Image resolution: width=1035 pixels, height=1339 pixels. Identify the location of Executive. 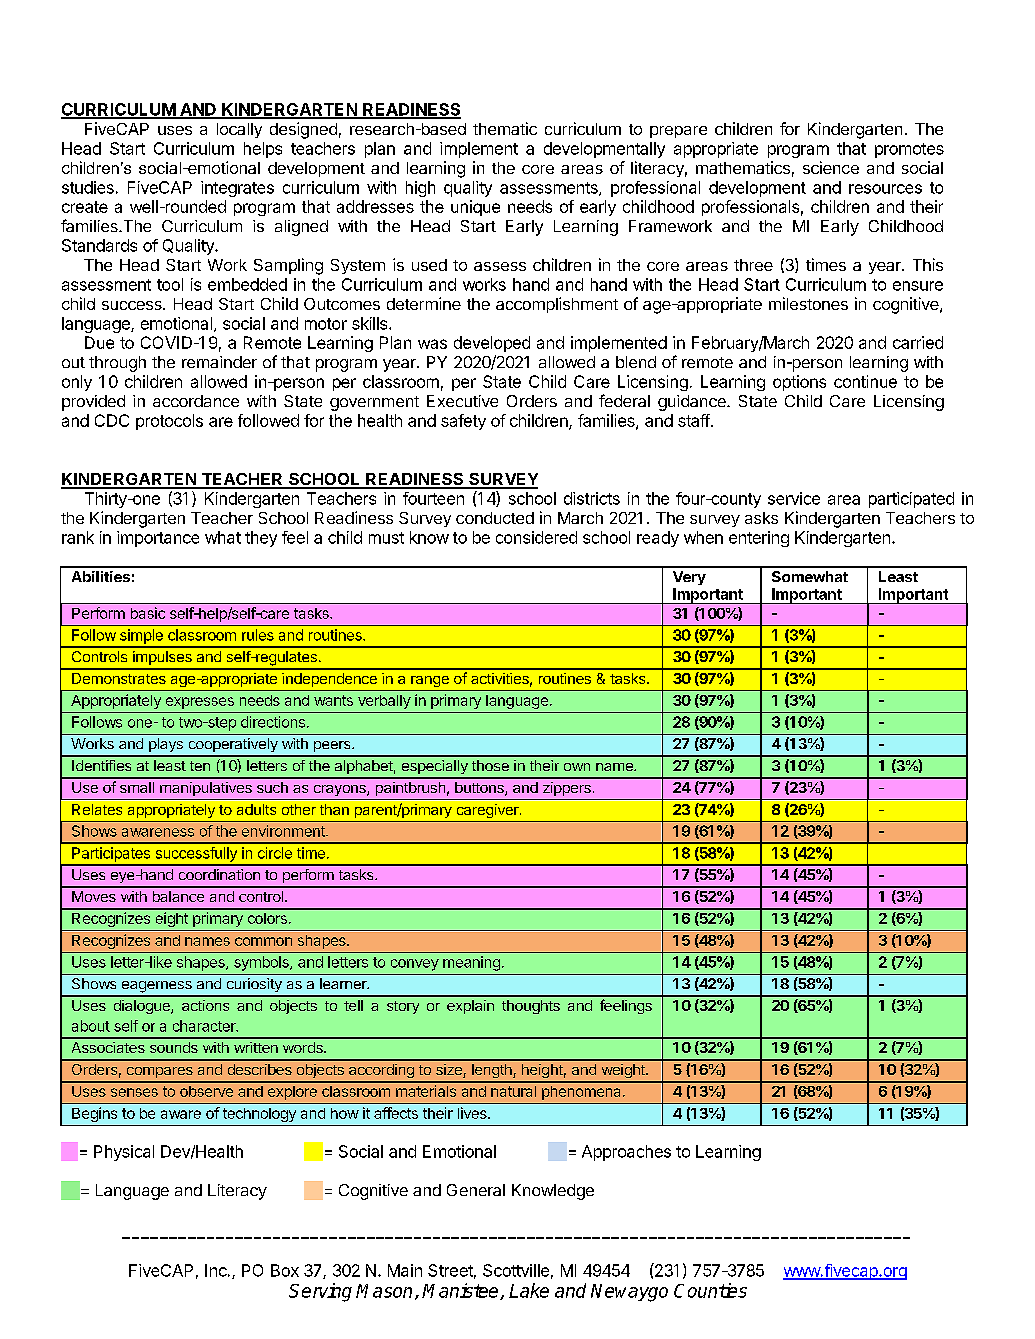
(462, 401).
